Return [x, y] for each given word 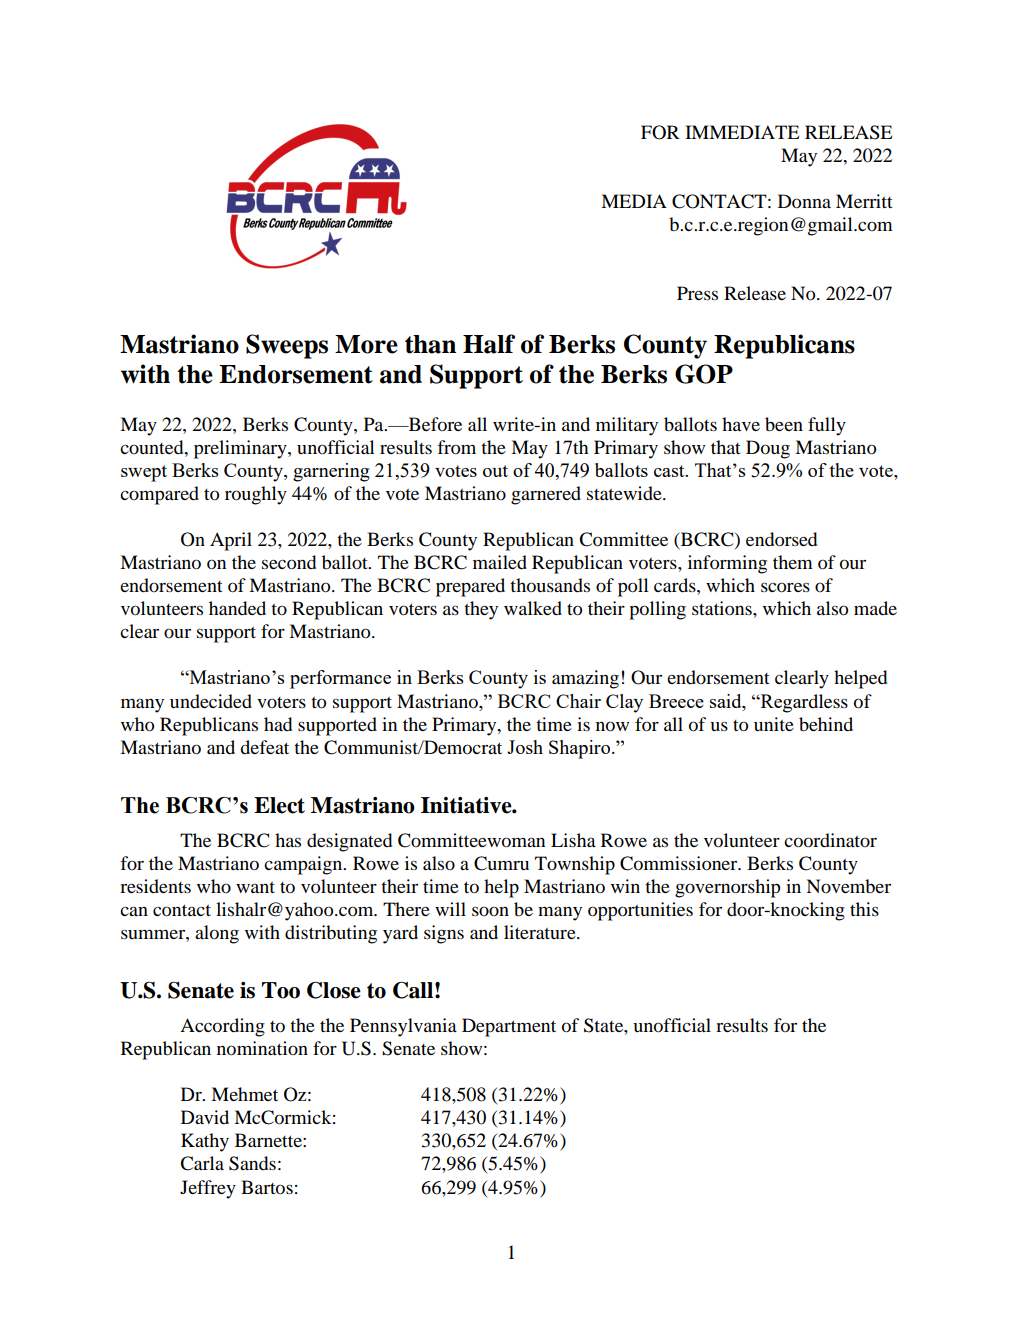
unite [774, 724]
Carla [202, 1163]
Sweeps [287, 346]
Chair [578, 701]
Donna [804, 201]
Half [489, 344]
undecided [211, 701]
